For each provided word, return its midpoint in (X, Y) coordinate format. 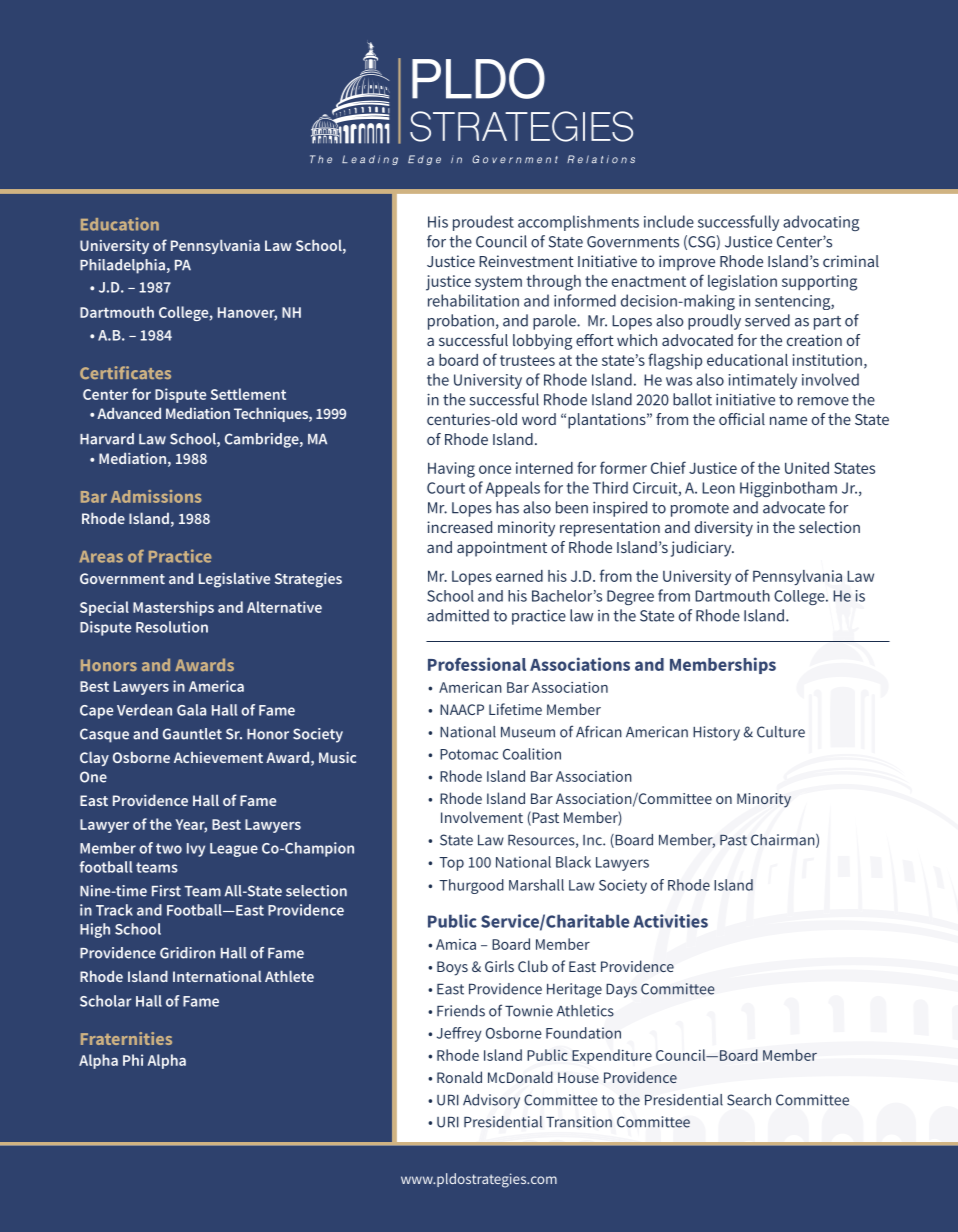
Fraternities (126, 1038)
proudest (483, 223)
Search (749, 1100)
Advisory (491, 1101)
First (166, 891)
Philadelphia (122, 266)
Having (451, 470)
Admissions (156, 496)
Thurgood (471, 886)
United (807, 468)
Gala (191, 710)
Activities (670, 921)
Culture (781, 732)
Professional (477, 664)
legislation (742, 283)
